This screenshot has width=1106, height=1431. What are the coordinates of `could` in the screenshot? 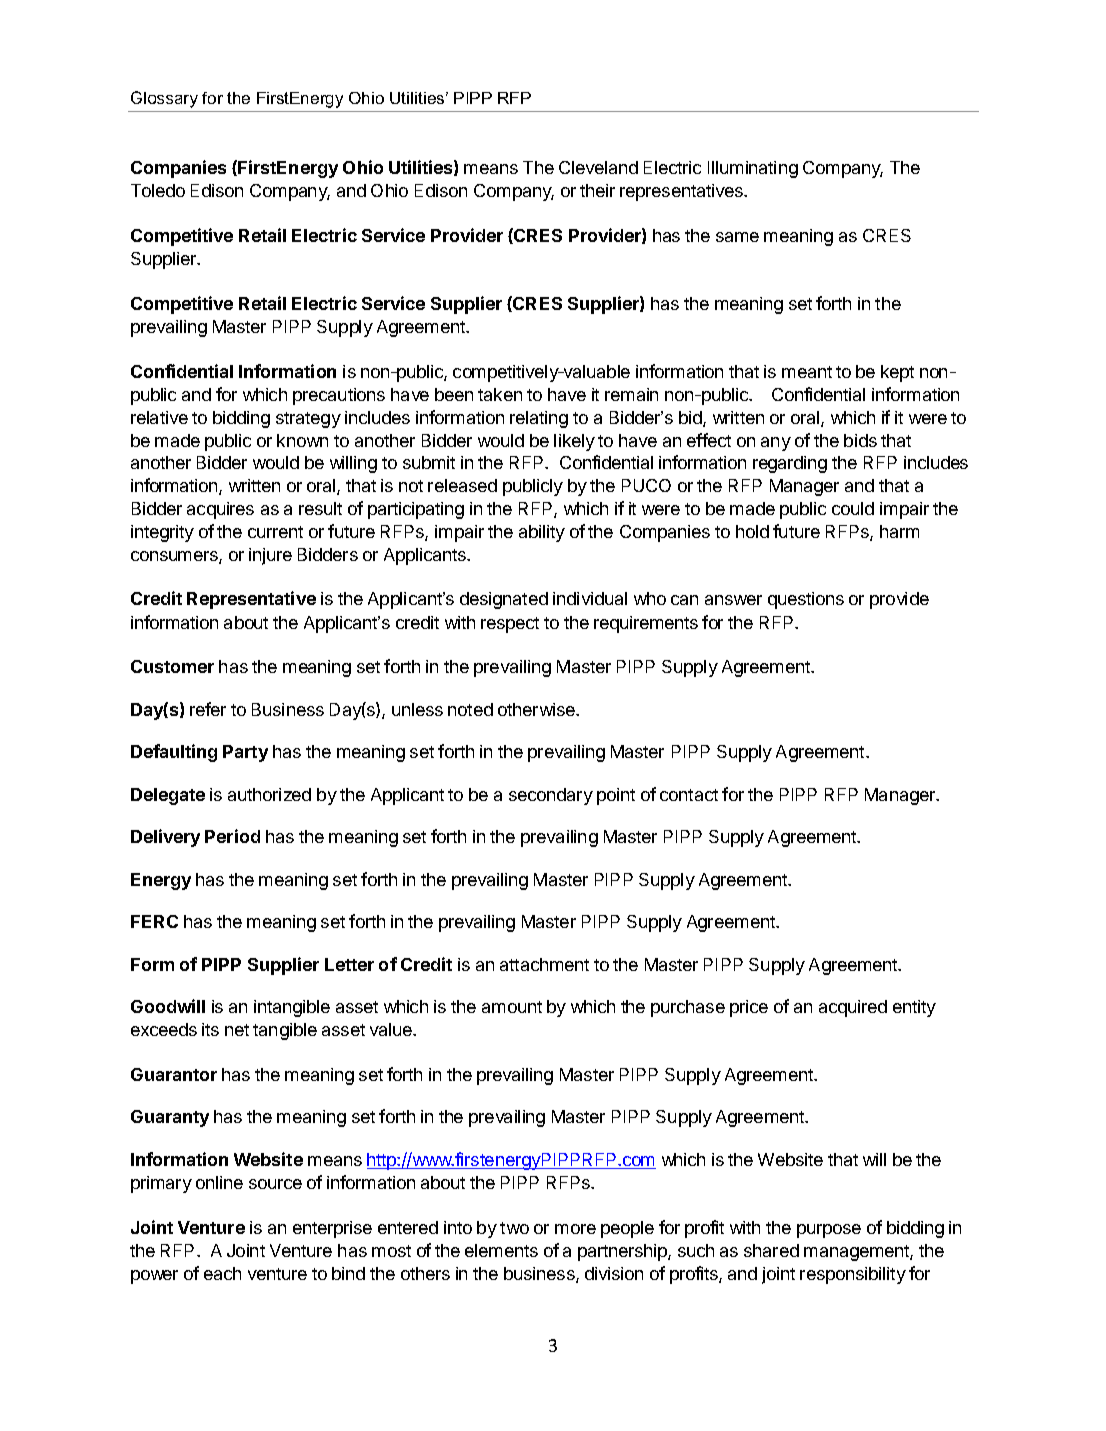 It's located at (853, 508).
